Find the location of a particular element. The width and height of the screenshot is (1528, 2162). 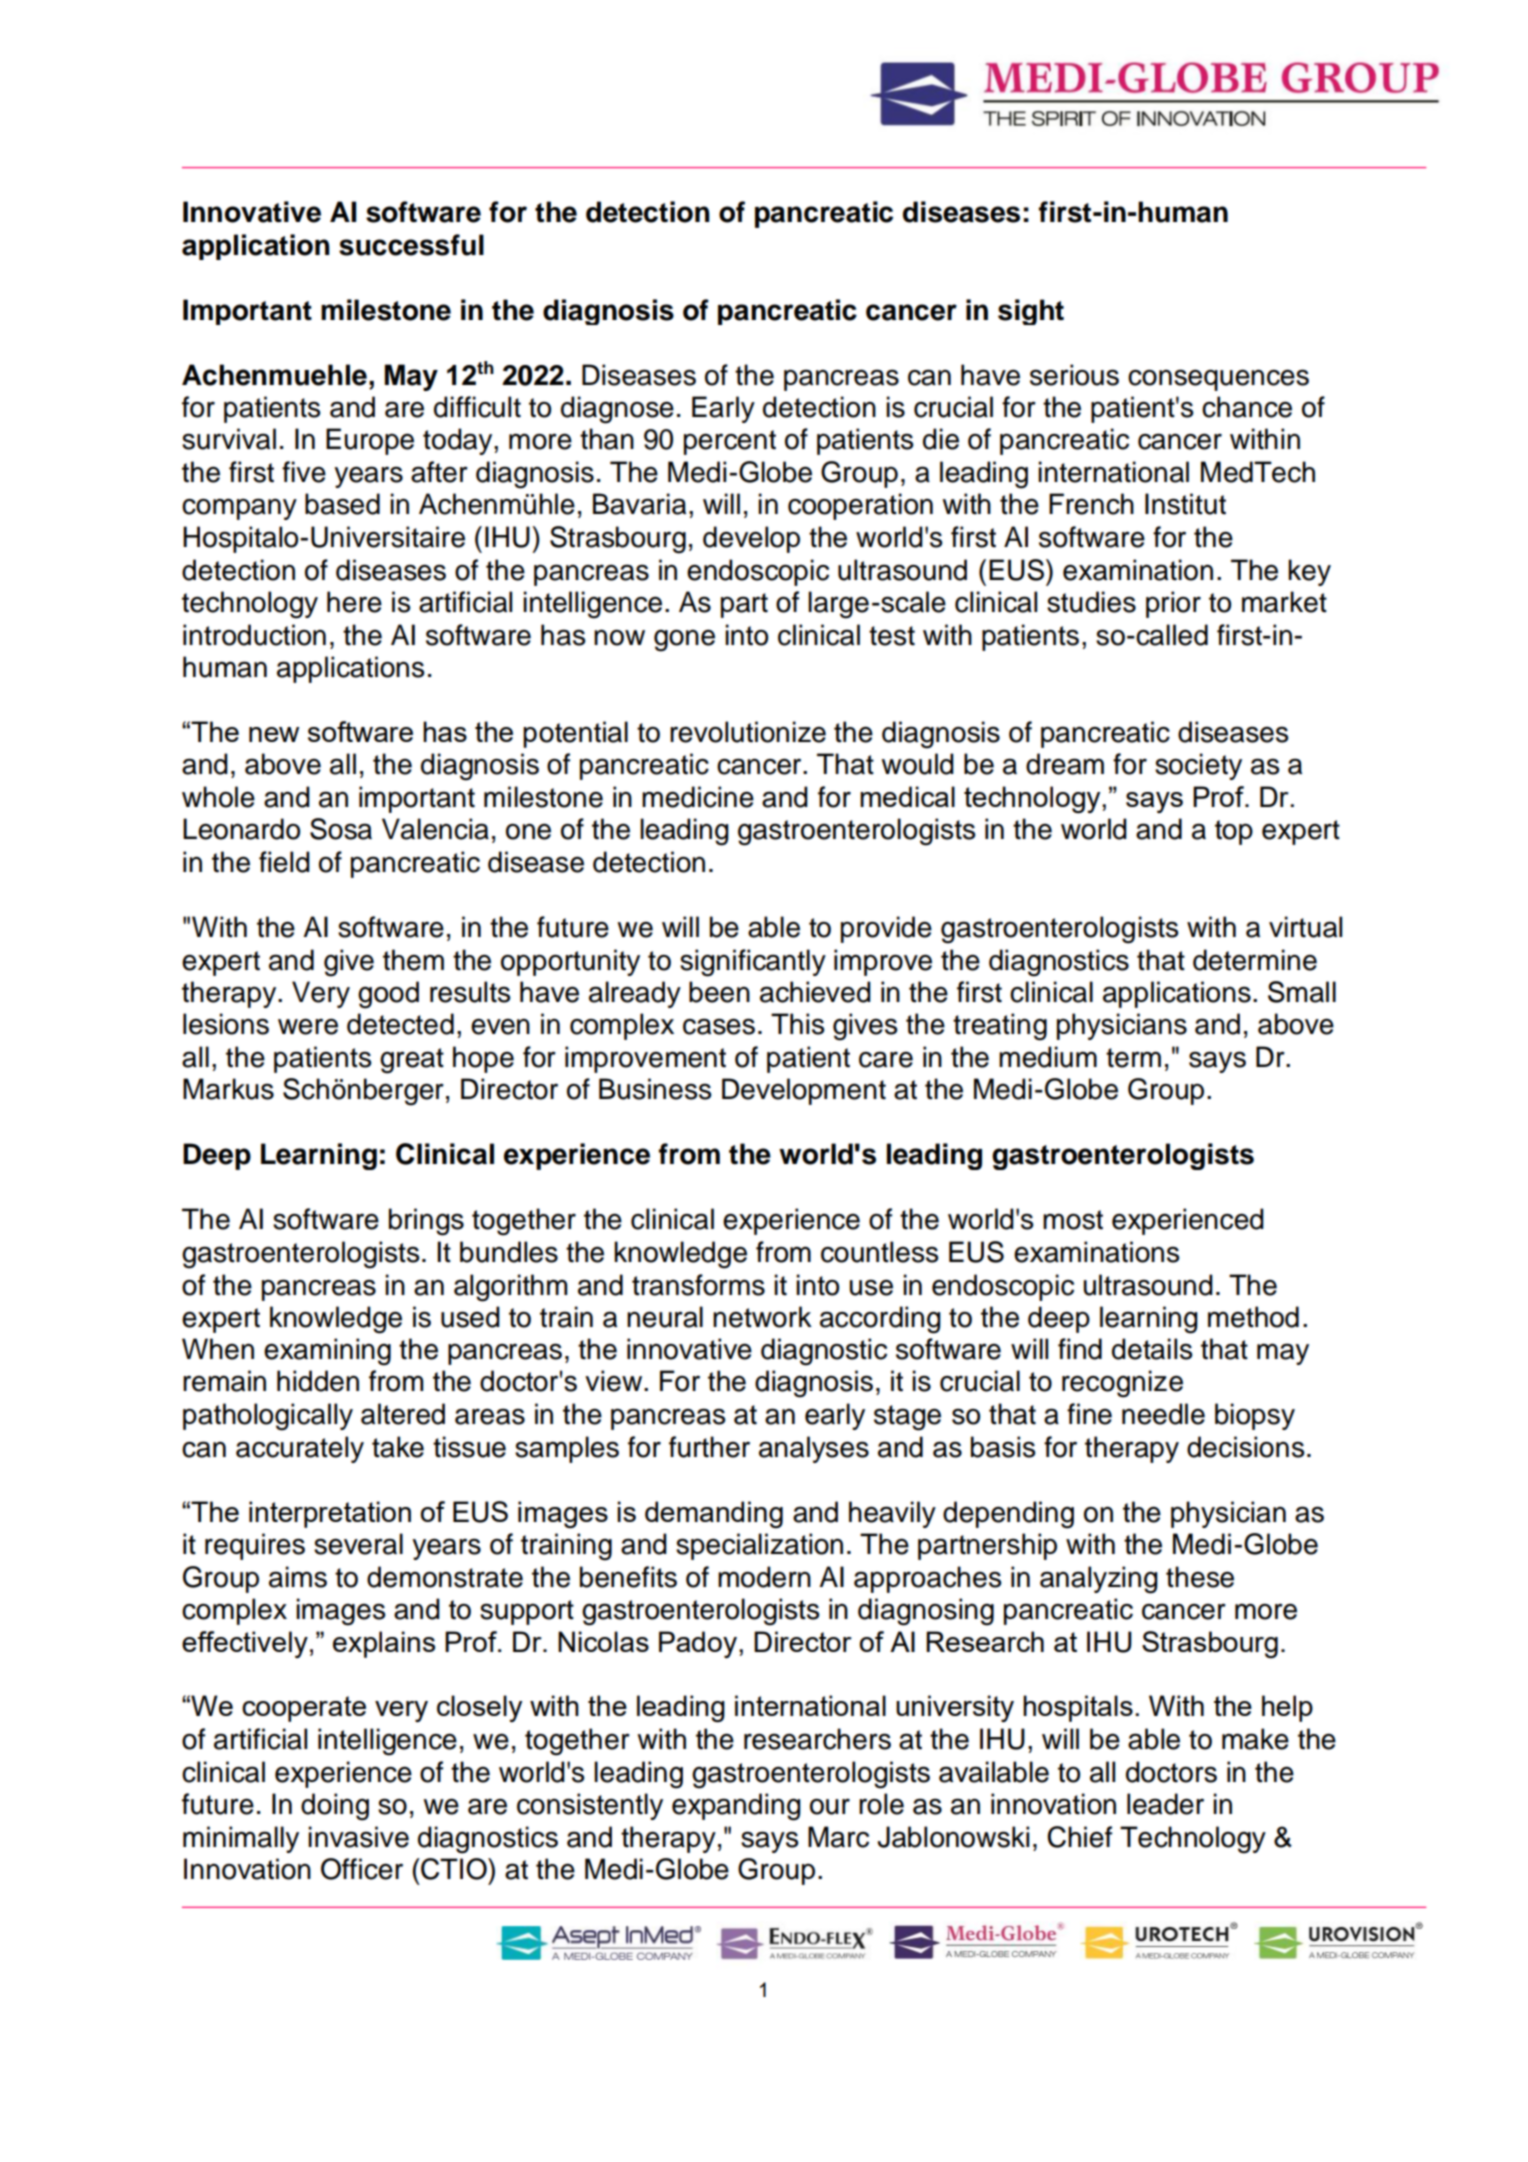

percent is located at coordinates (730, 442).
